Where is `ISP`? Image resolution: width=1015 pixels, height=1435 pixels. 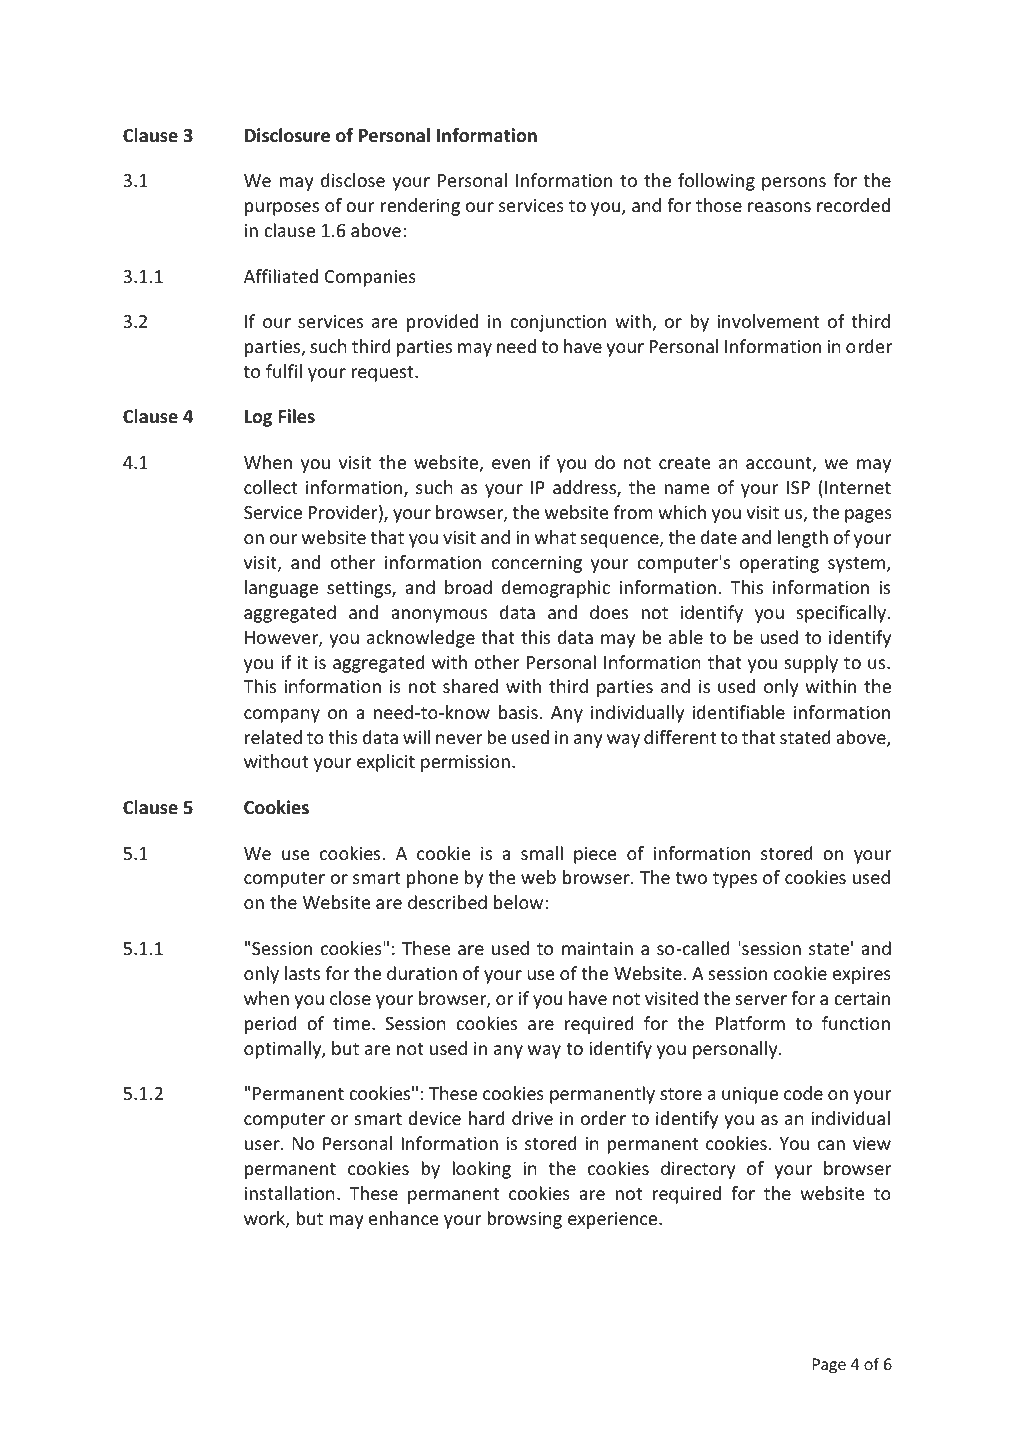 ISP is located at coordinates (798, 487).
